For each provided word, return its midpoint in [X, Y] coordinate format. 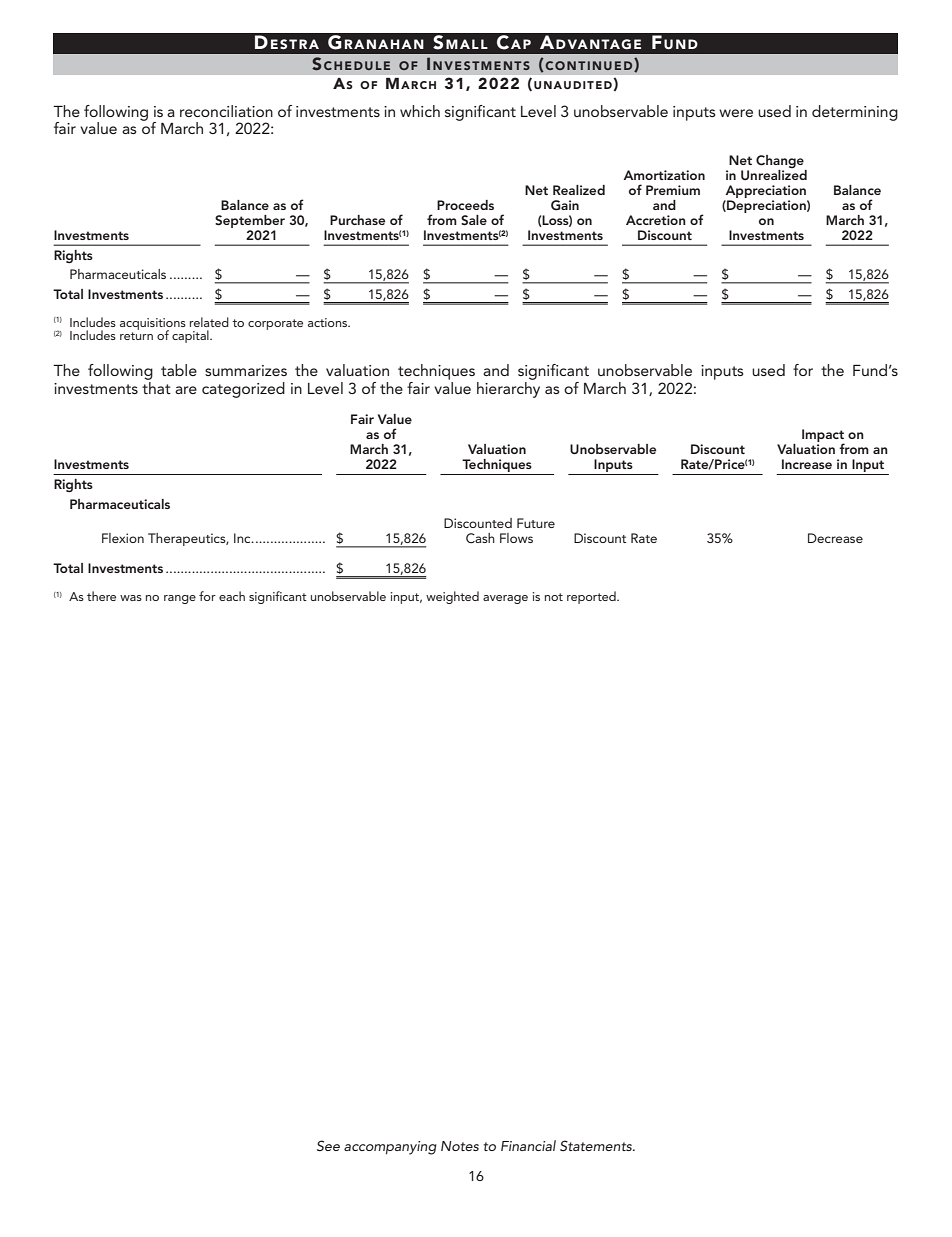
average [505, 599]
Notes [460, 1146]
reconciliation [226, 111]
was [131, 598]
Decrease [835, 538]
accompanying [390, 1148]
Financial [528, 1145]
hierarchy [508, 388]
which [420, 111]
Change [781, 163]
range [180, 599]
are [186, 390]
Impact [823, 437]
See [328, 1146]
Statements [597, 1145]
